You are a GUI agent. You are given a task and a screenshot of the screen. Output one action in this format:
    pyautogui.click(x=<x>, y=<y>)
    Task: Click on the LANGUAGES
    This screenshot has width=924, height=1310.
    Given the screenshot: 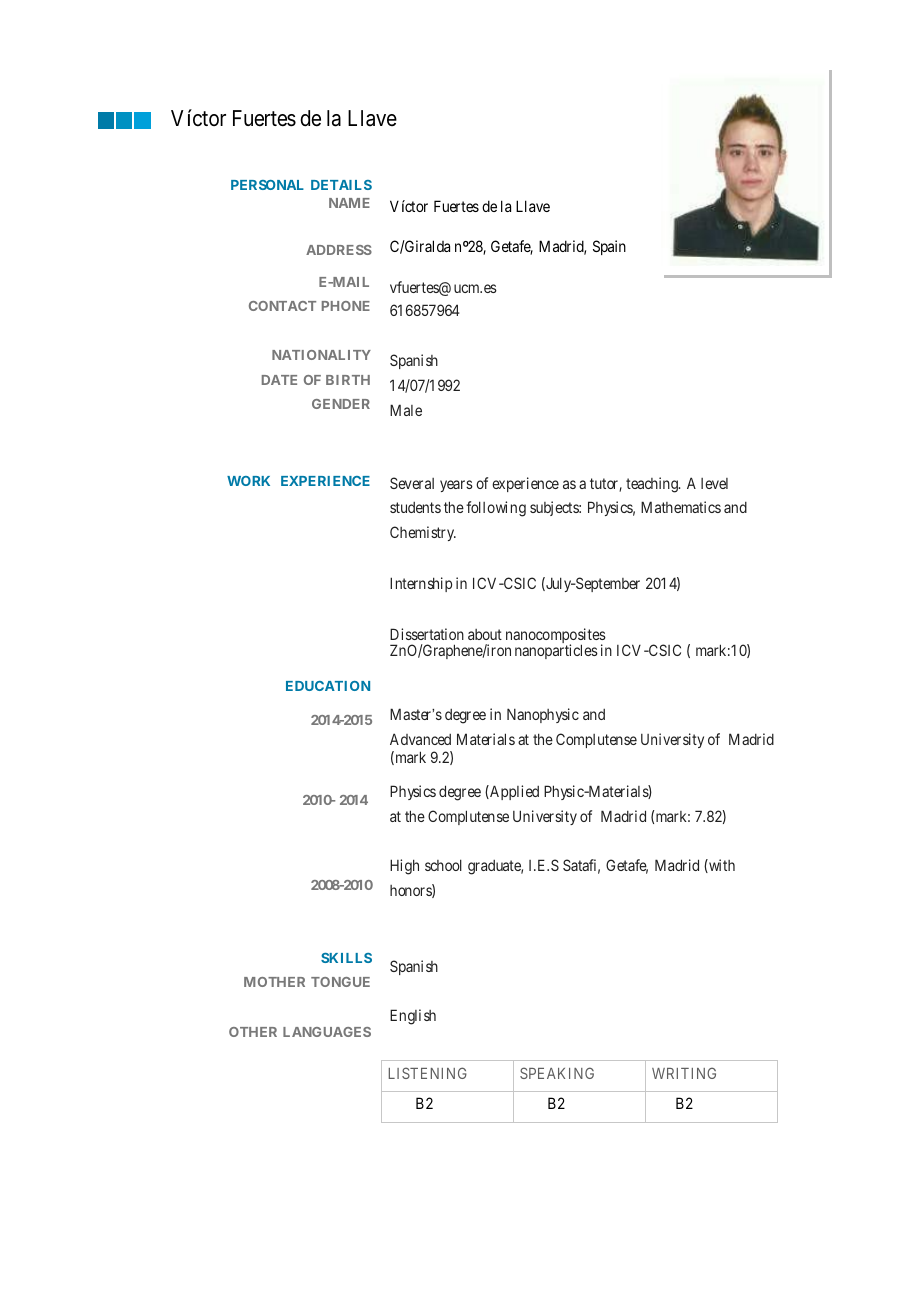 What is the action you would take?
    pyautogui.click(x=327, y=1032)
